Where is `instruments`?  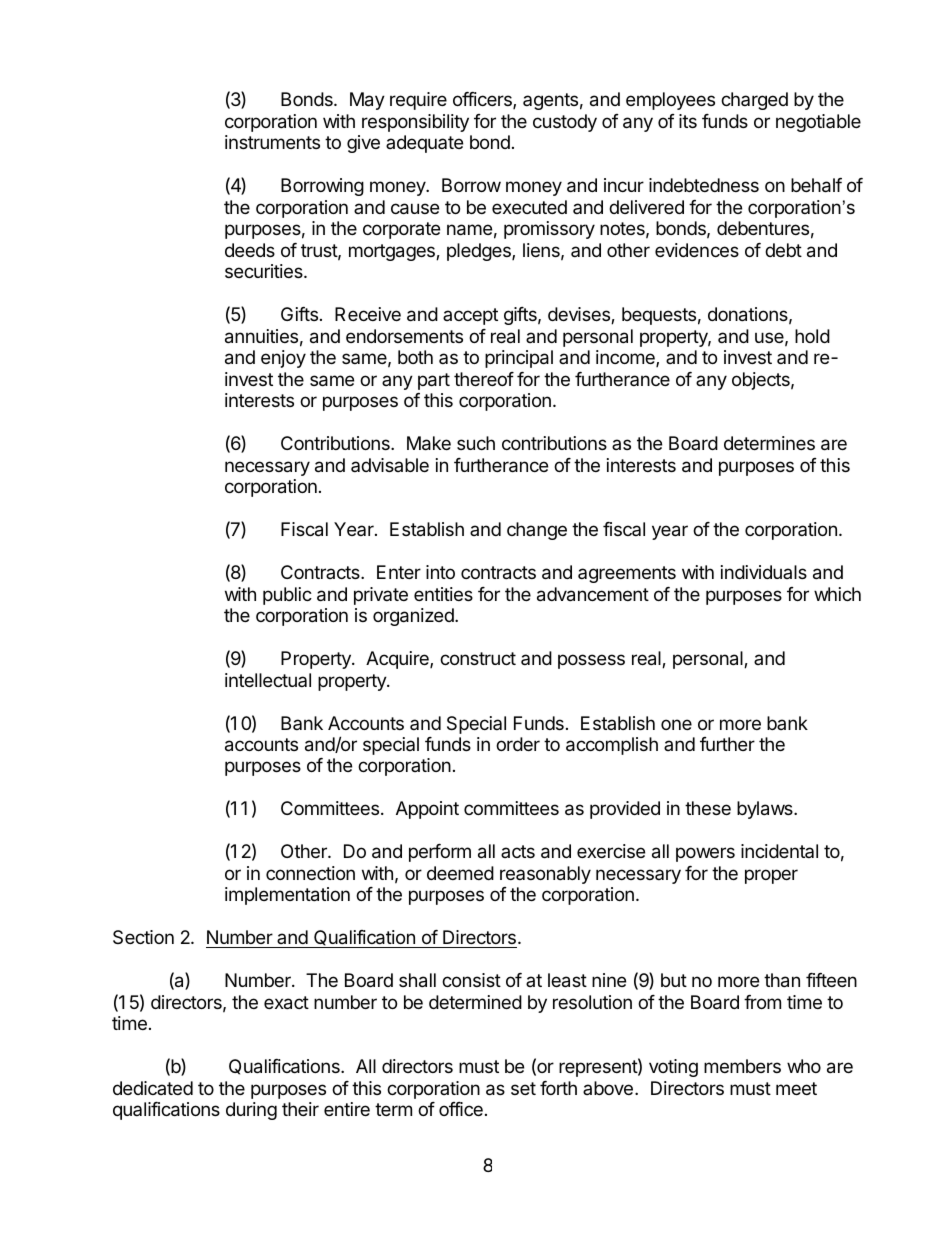 instruments is located at coordinates (272, 142).
